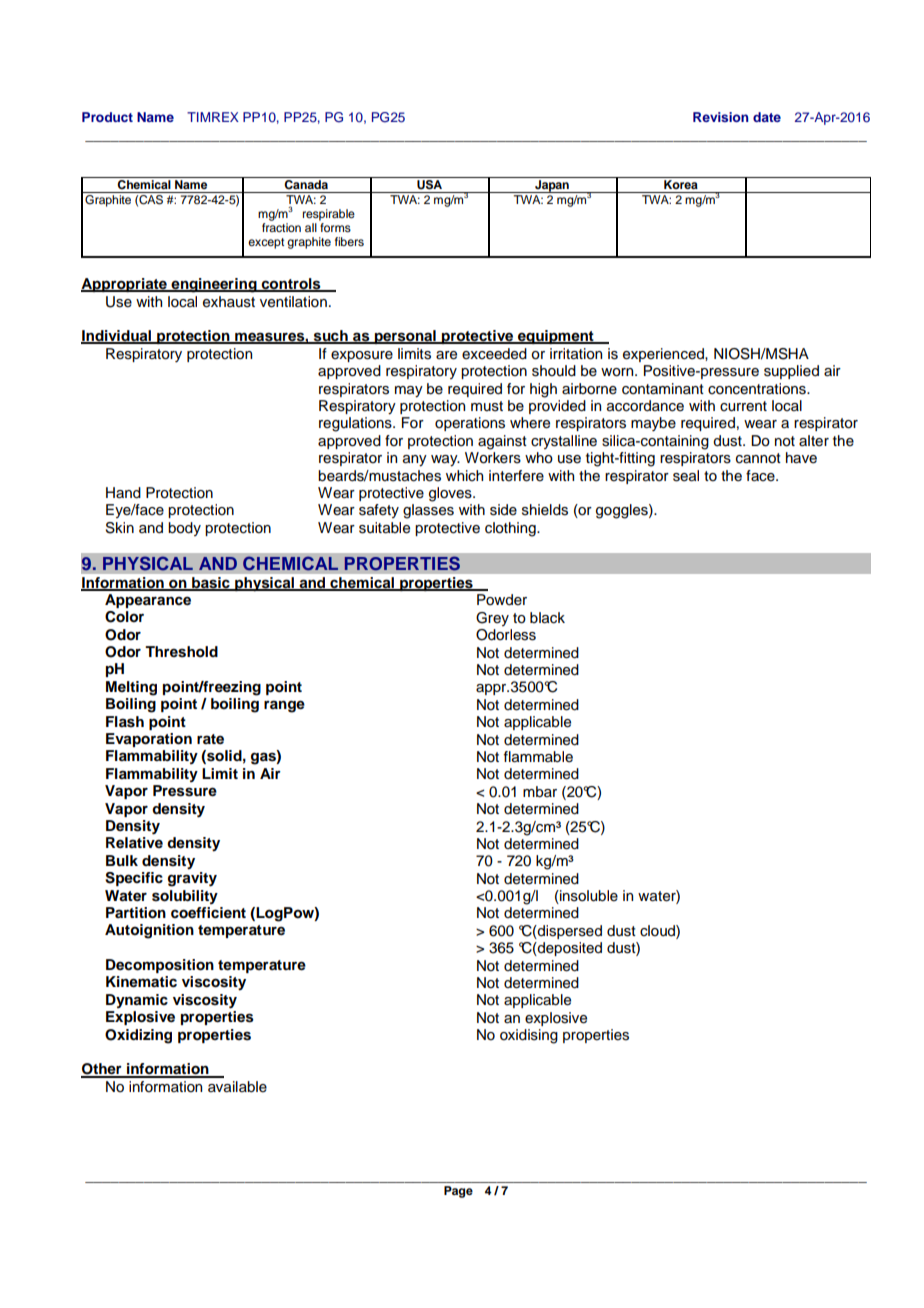  Describe the element at coordinates (588, 897) in the image. I see `insoluble` at that location.
